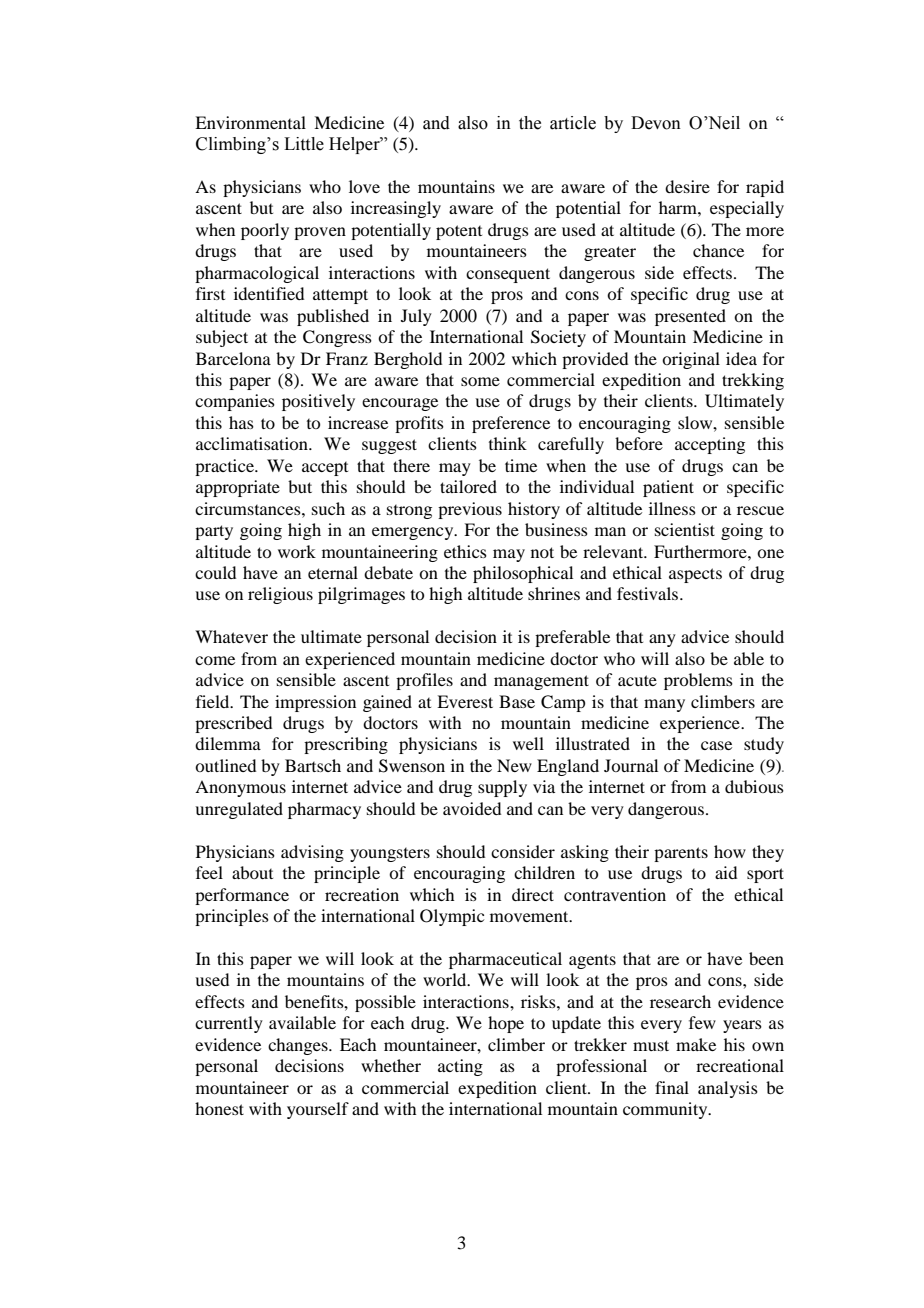  Describe the element at coordinates (716, 745) in the screenshot. I see `case` at that location.
